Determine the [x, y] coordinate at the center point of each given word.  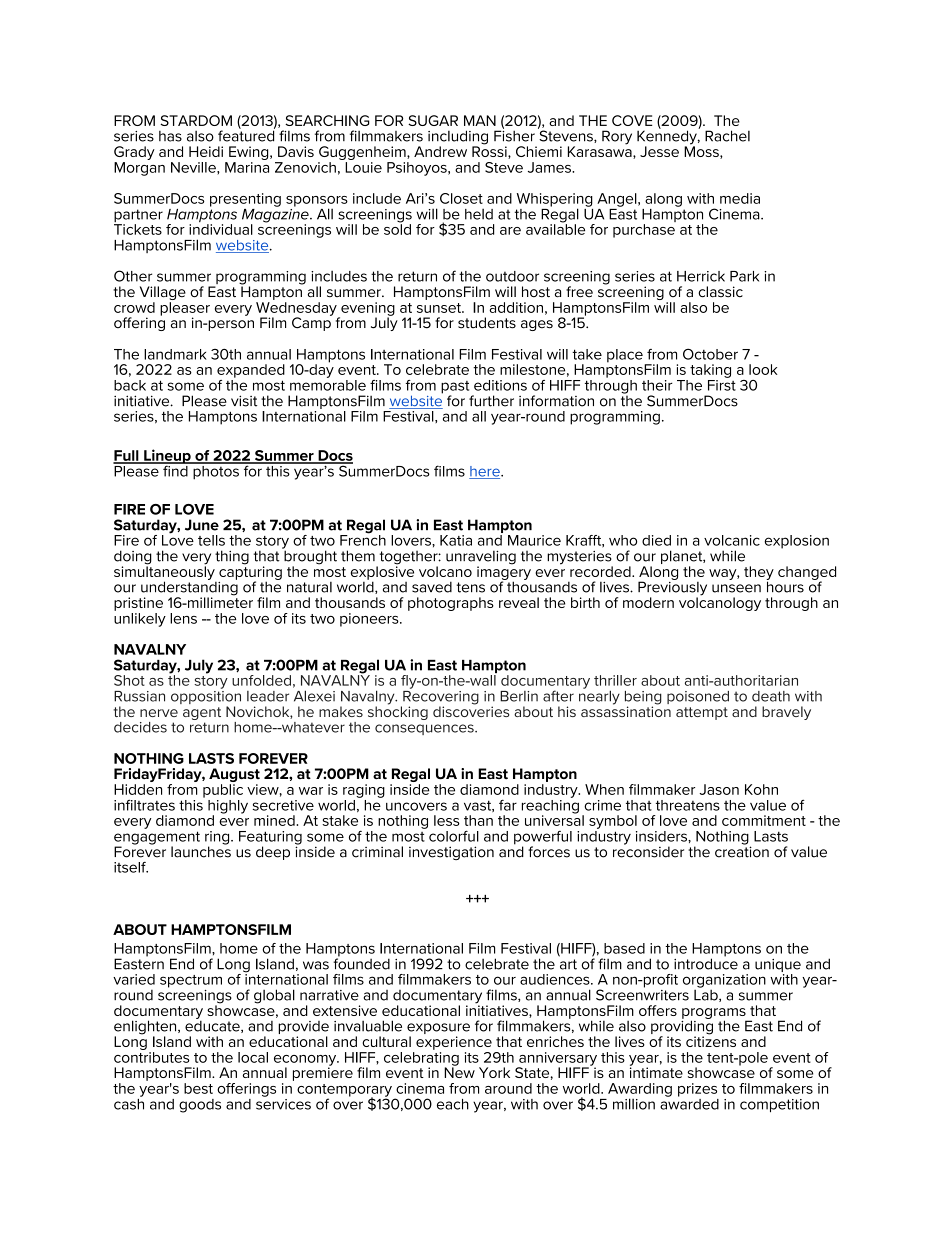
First [722, 384]
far [508, 805]
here [485, 472]
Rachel [727, 136]
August [234, 776]
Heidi [206, 151]
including [458, 138]
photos [216, 471]
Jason [719, 789]
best [198, 1088]
